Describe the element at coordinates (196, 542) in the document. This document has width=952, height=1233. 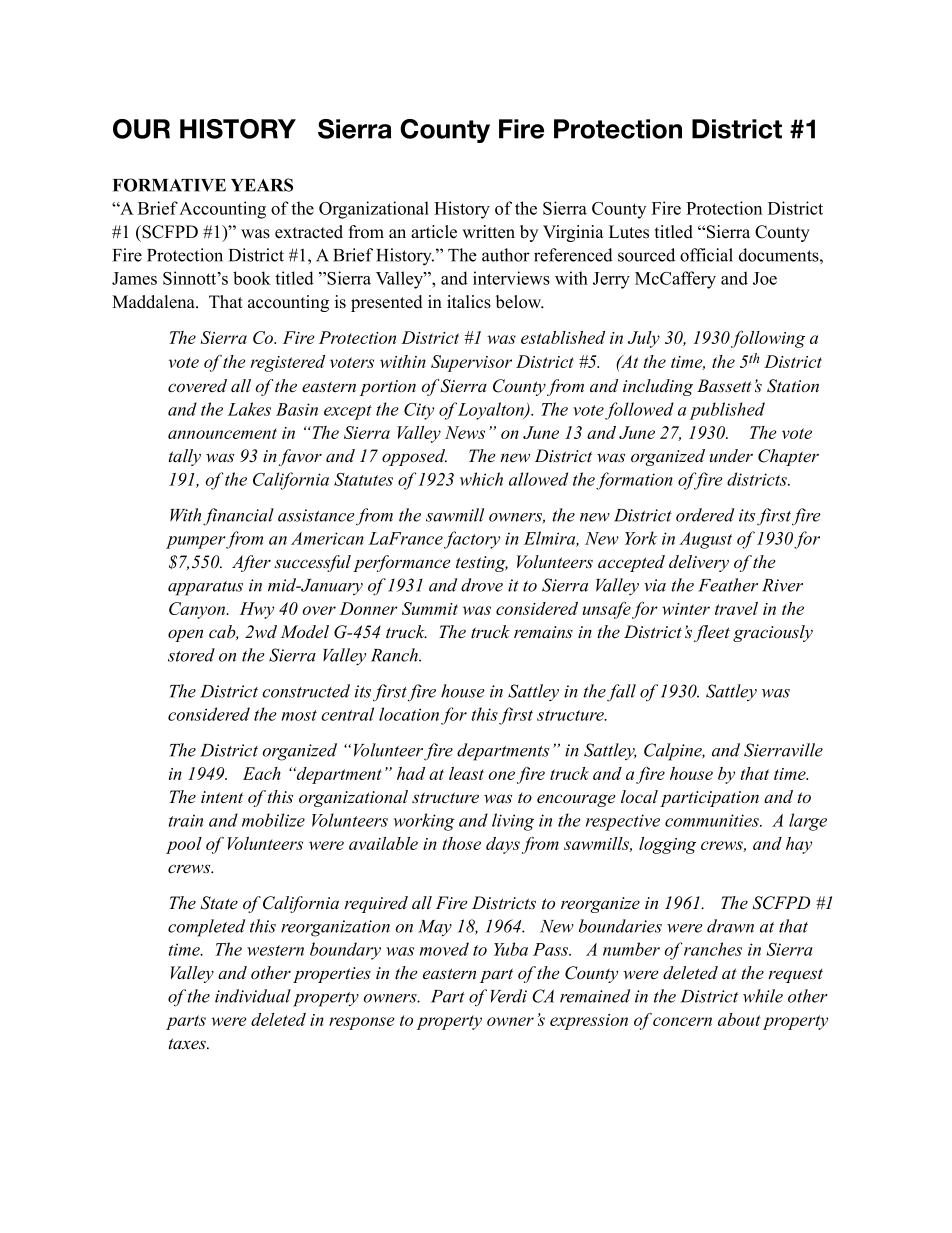
I see `pumper` at that location.
